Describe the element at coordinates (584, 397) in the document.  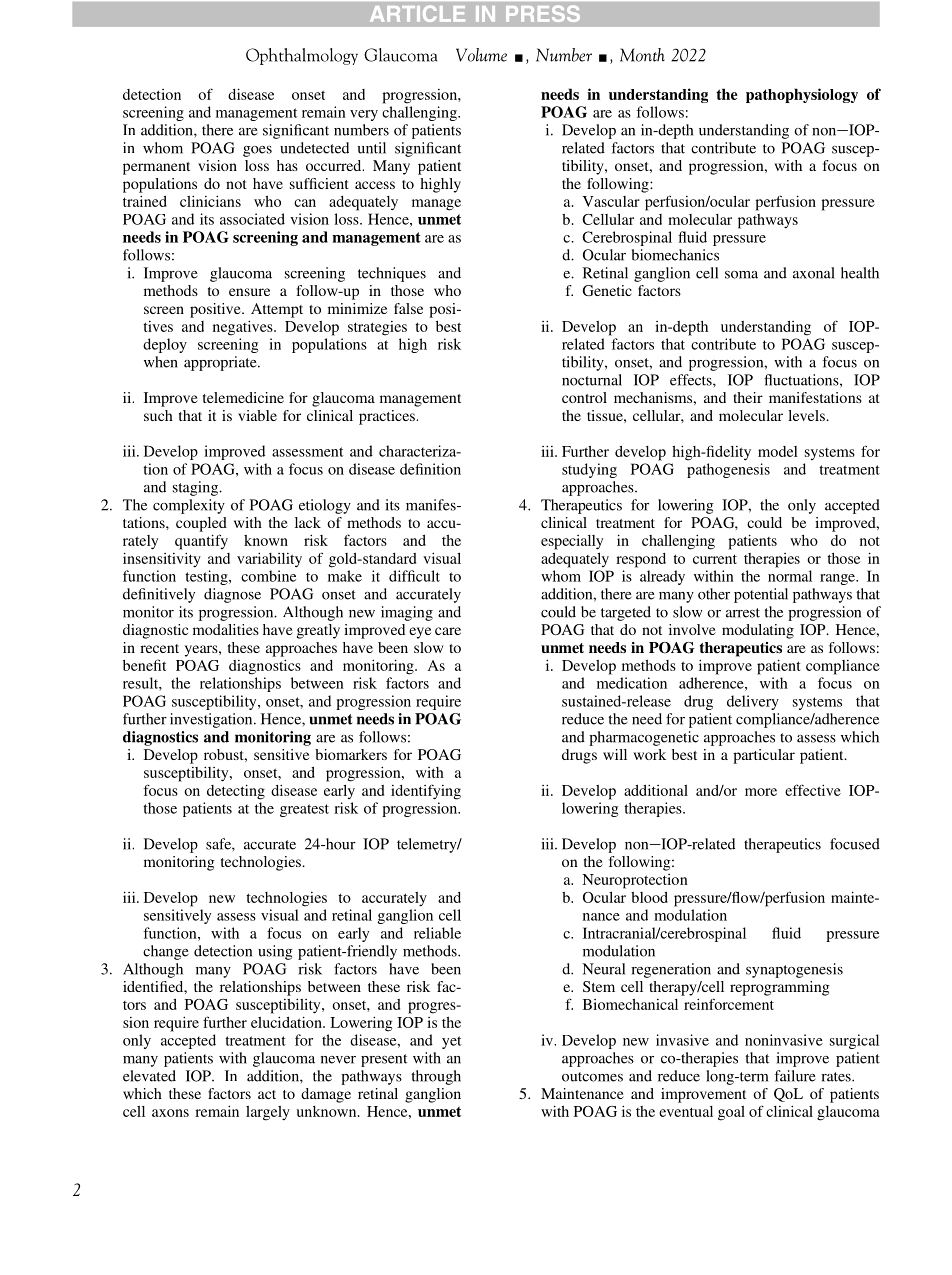
I see `control` at that location.
